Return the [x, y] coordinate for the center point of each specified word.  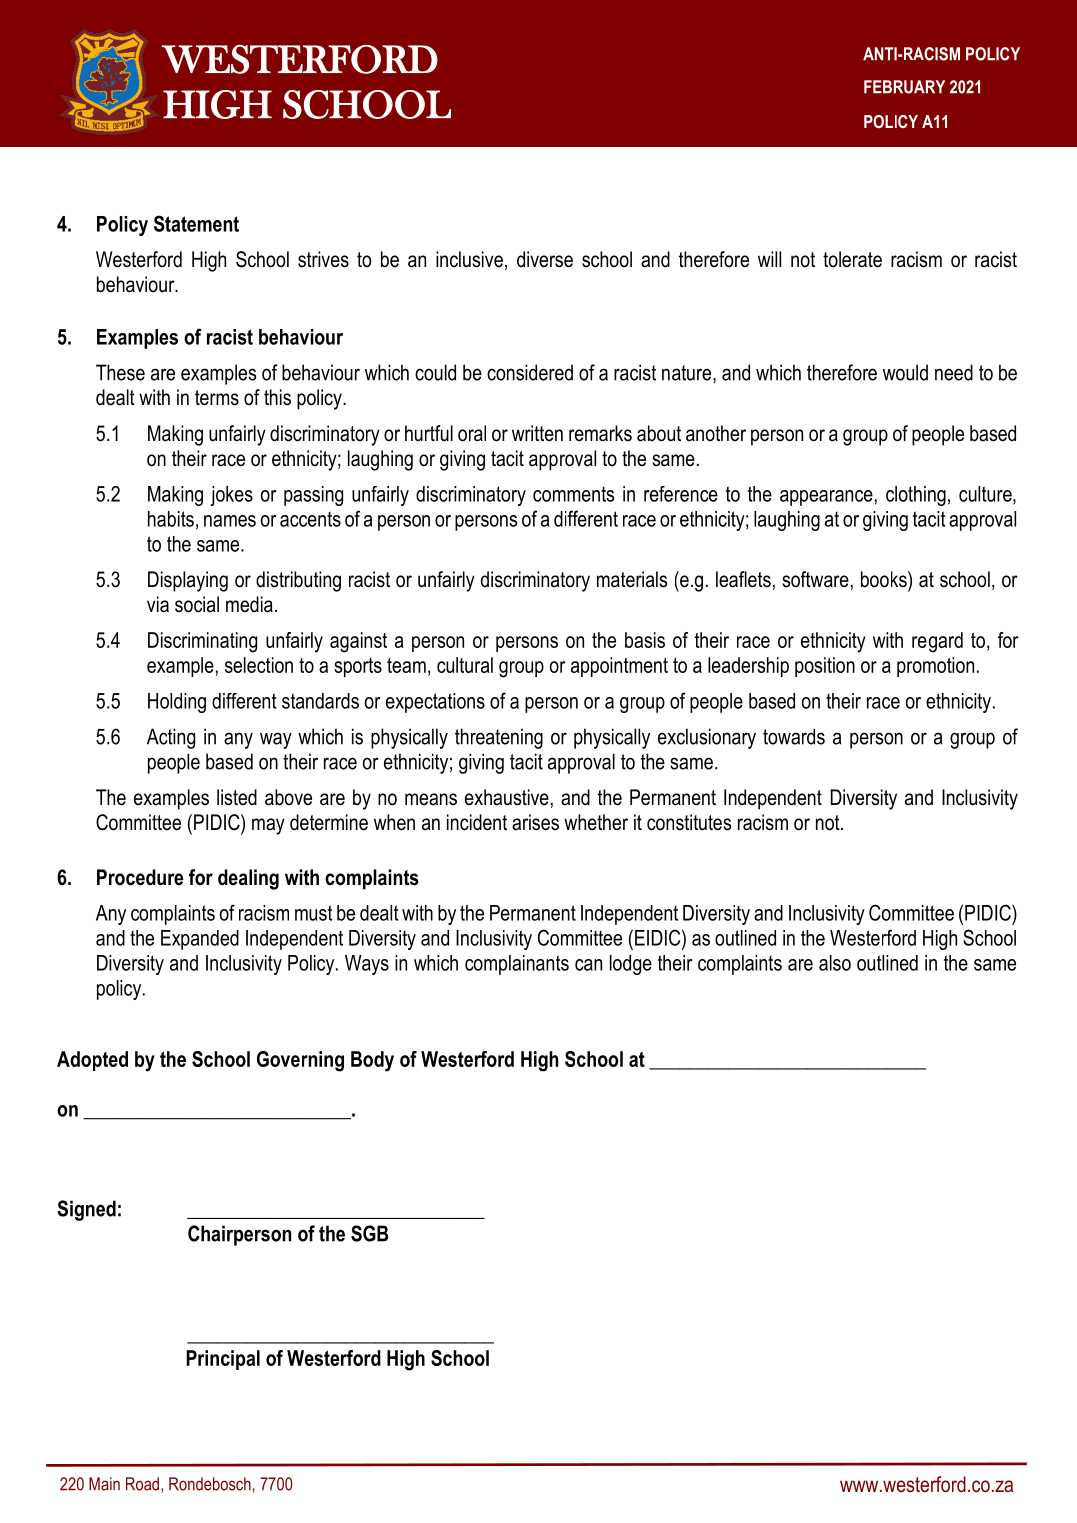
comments [573, 494]
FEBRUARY [904, 87]
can [588, 965]
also [835, 963]
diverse [545, 259]
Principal [223, 1360]
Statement [196, 223]
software [815, 579]
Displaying [188, 581]
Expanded [200, 940]
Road [142, 1484]
